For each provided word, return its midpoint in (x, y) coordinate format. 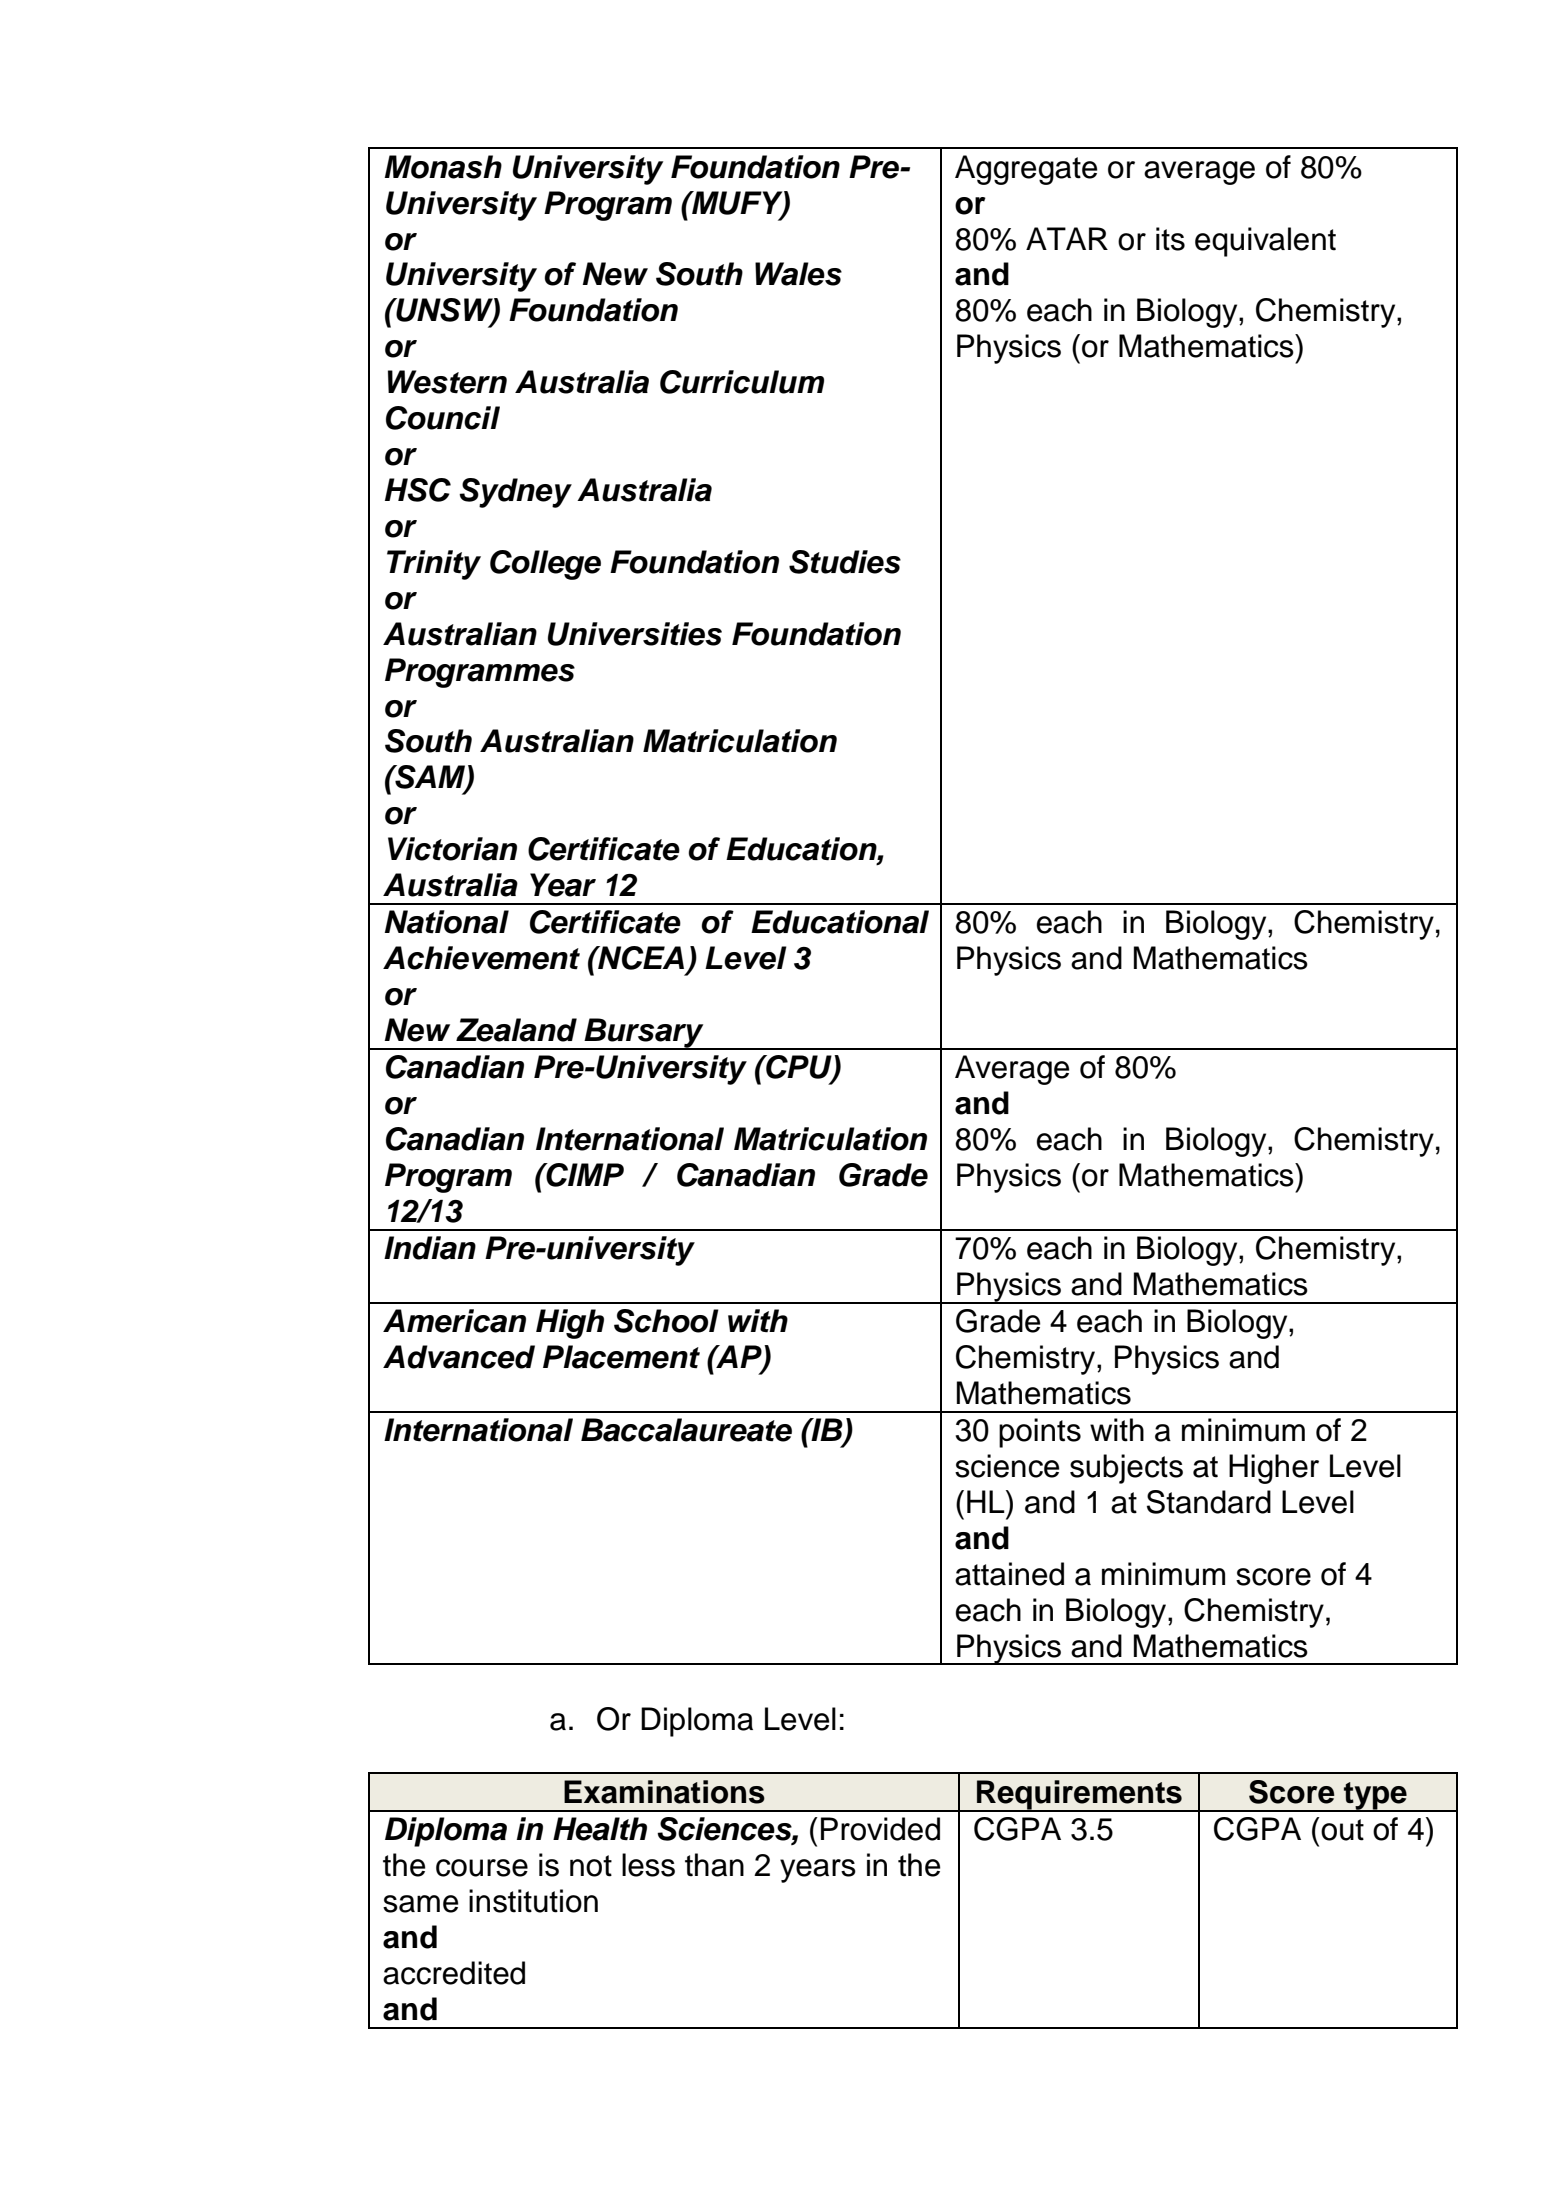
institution (533, 1901)
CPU (799, 1068)
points (1040, 1433)
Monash (443, 167)
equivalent (1265, 242)
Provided (880, 1829)
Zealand (516, 1030)
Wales (798, 274)
